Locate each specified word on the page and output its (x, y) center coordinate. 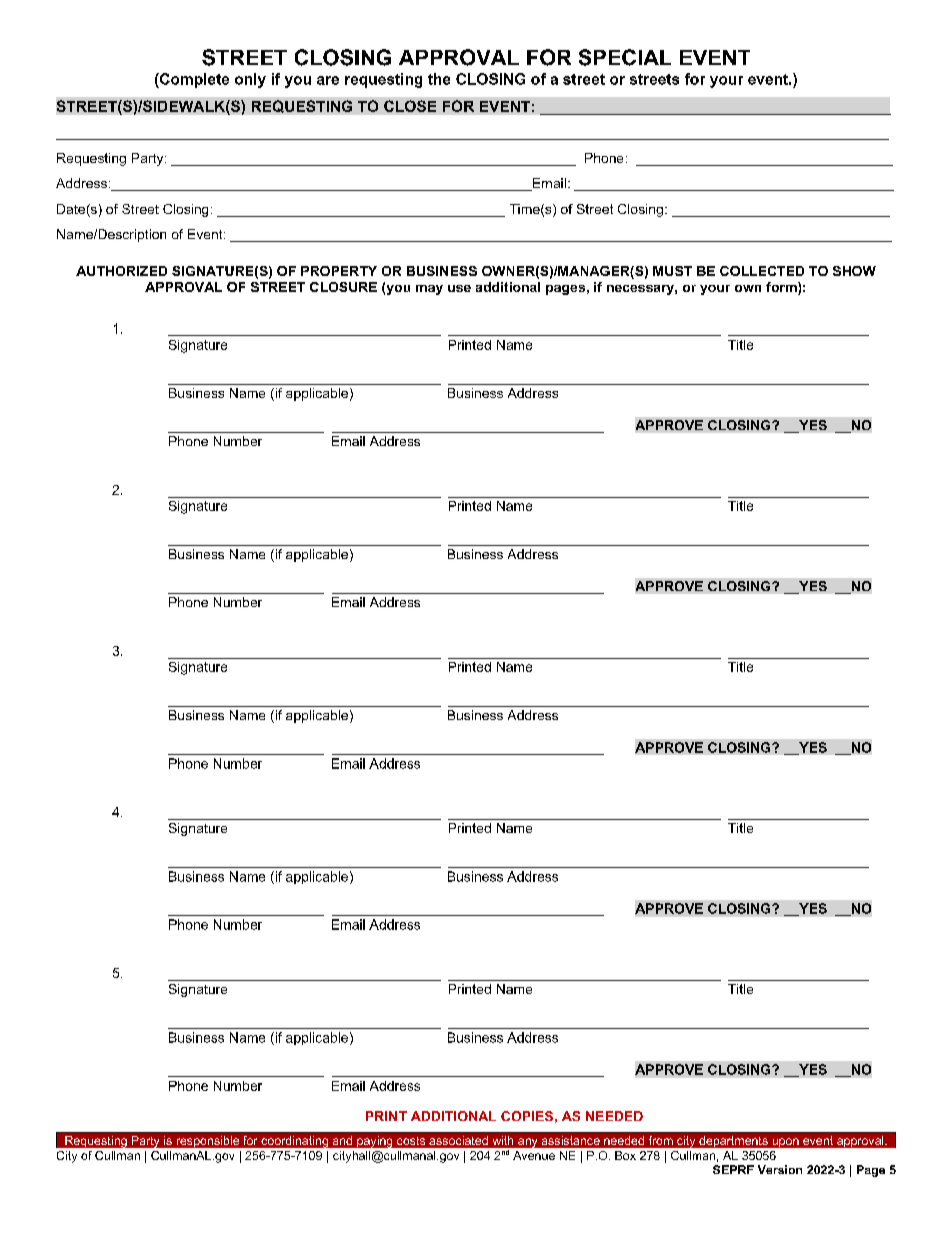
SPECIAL (625, 57)
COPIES (527, 1116)
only (250, 80)
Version (780, 1169)
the (439, 79)
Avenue (534, 1155)
